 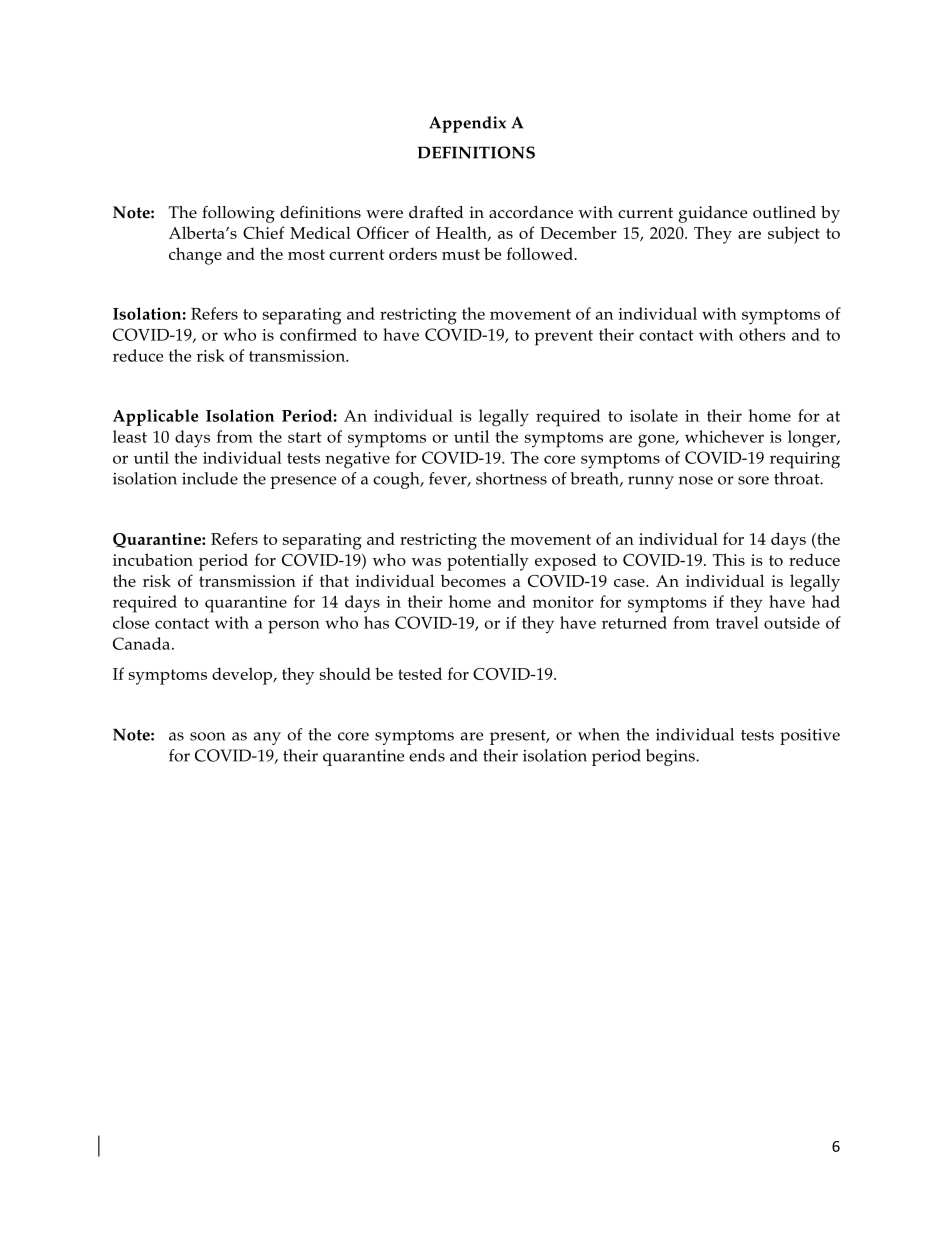 What do you see at coordinates (519, 737) in the screenshot?
I see `present` at bounding box center [519, 737].
